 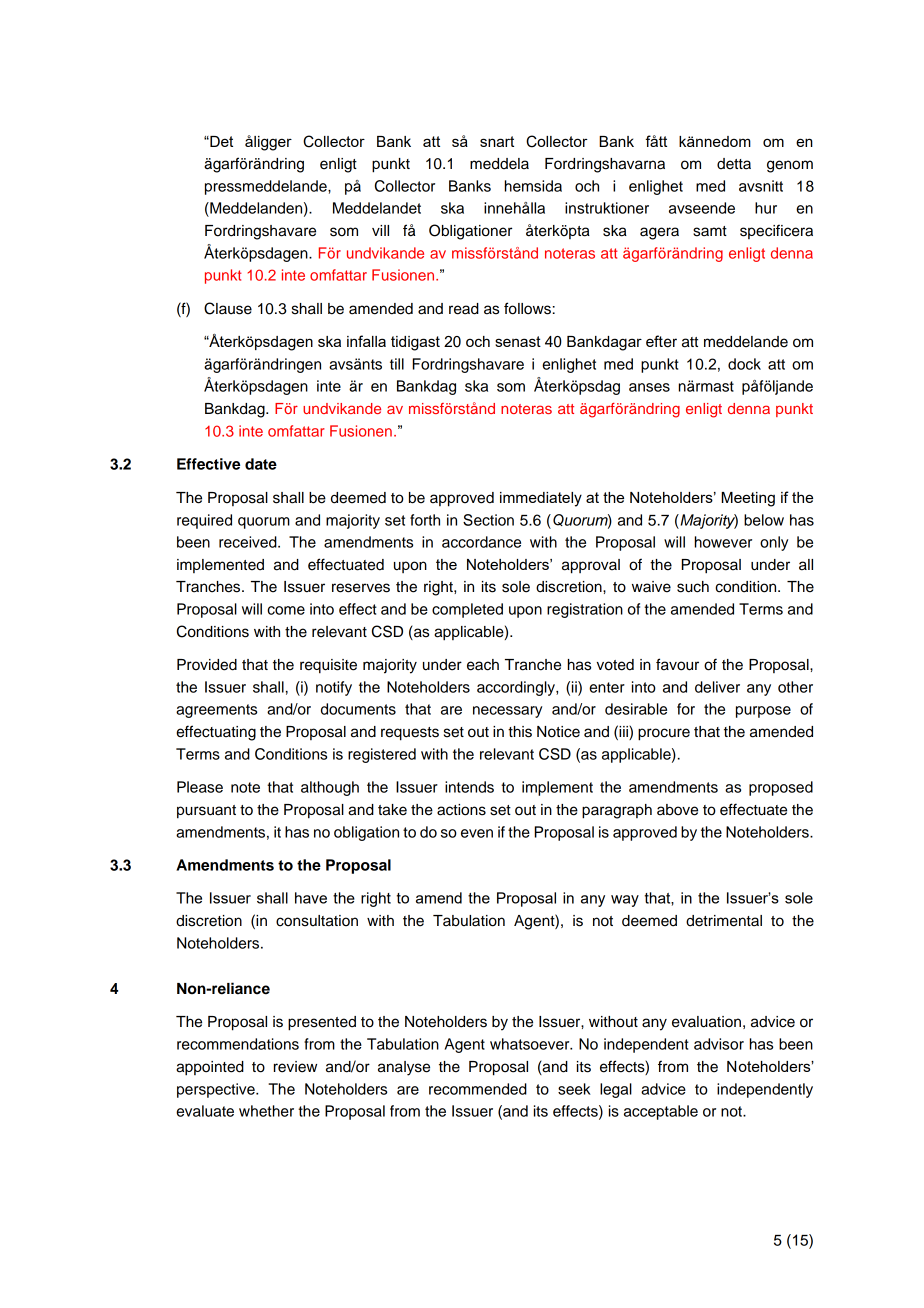 I want to click on completed, so click(x=467, y=610).
